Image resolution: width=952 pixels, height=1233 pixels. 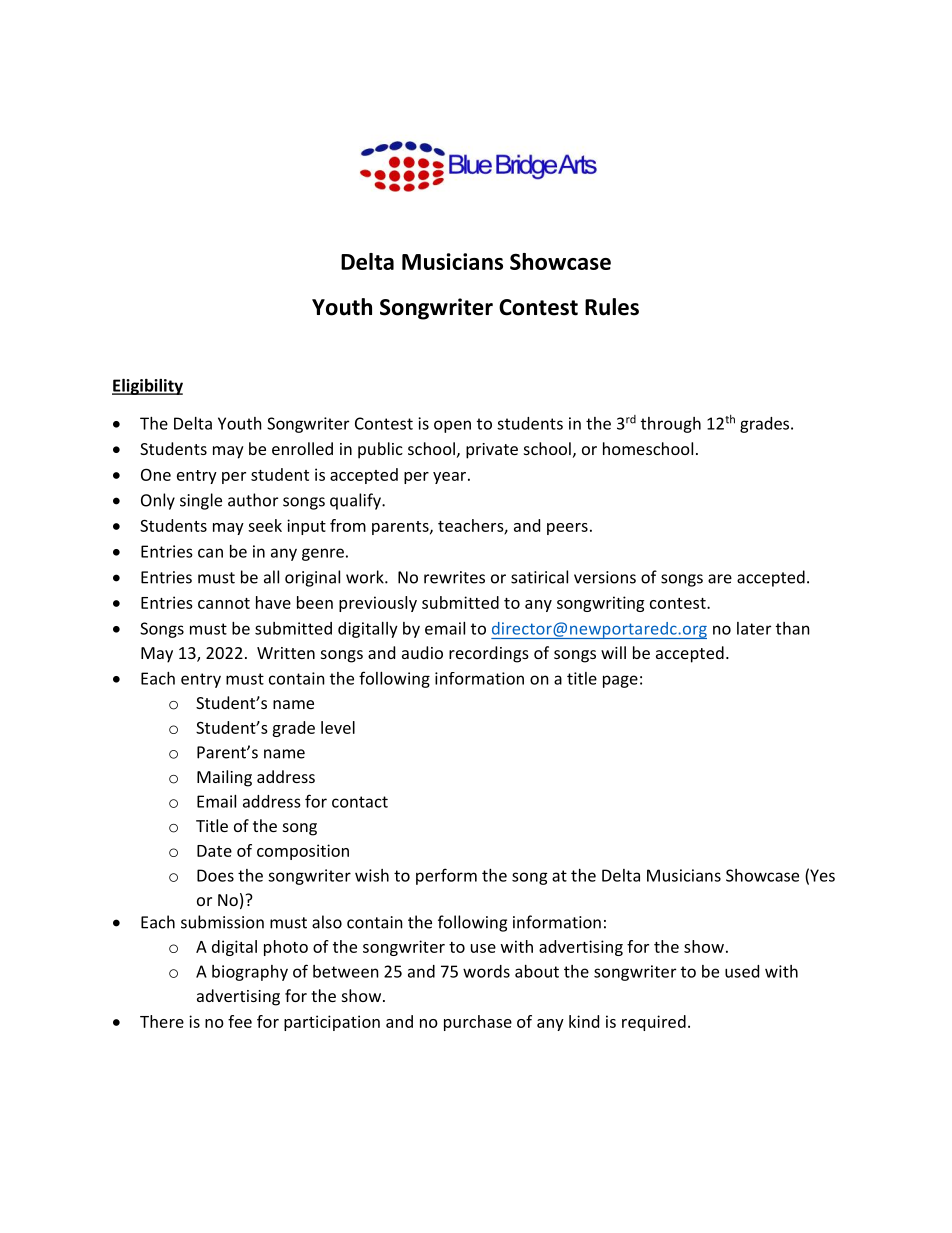 What do you see at coordinates (612, 307) in the document?
I see `Rules` at bounding box center [612, 307].
